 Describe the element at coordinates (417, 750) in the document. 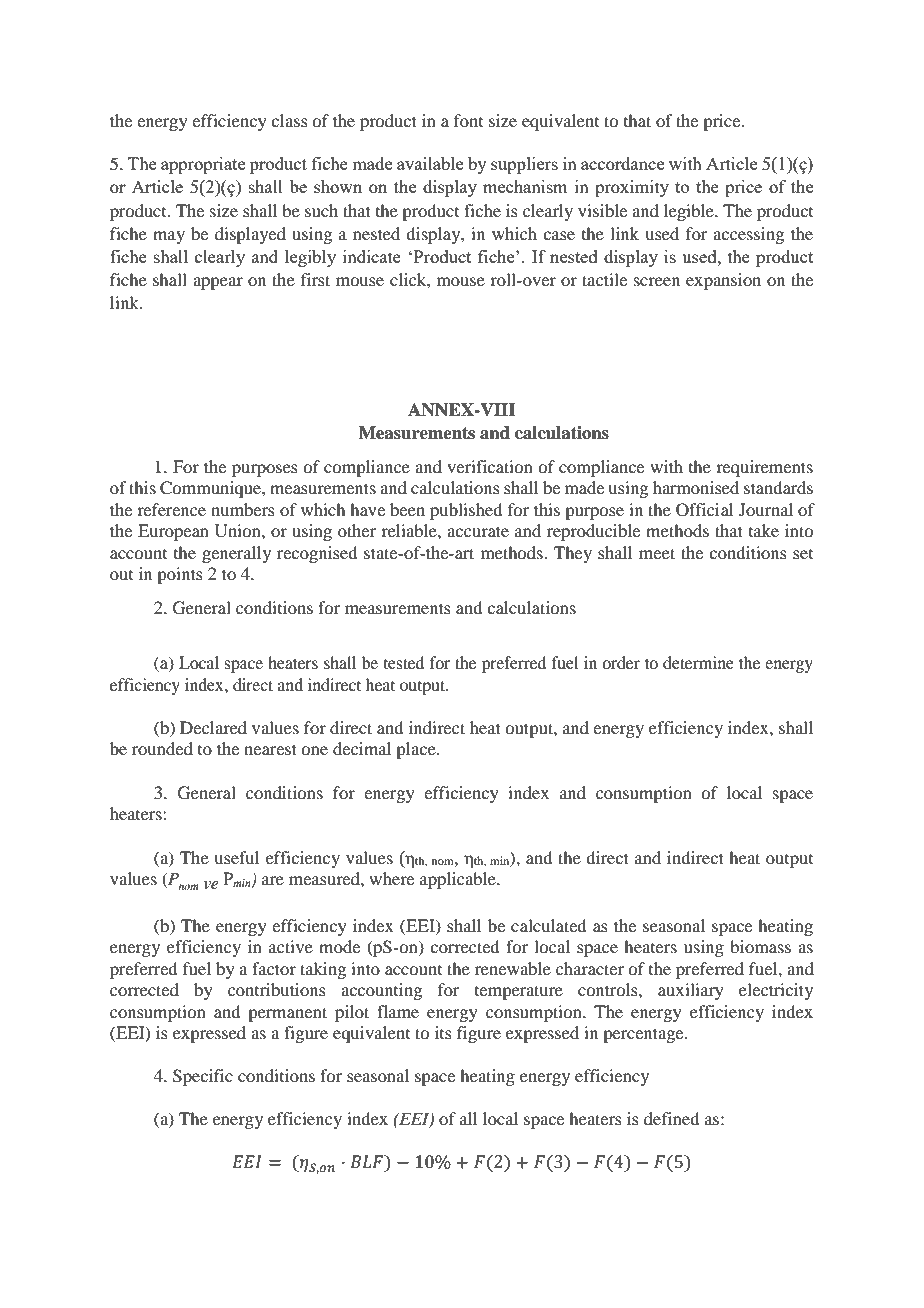

I see `place` at that location.
